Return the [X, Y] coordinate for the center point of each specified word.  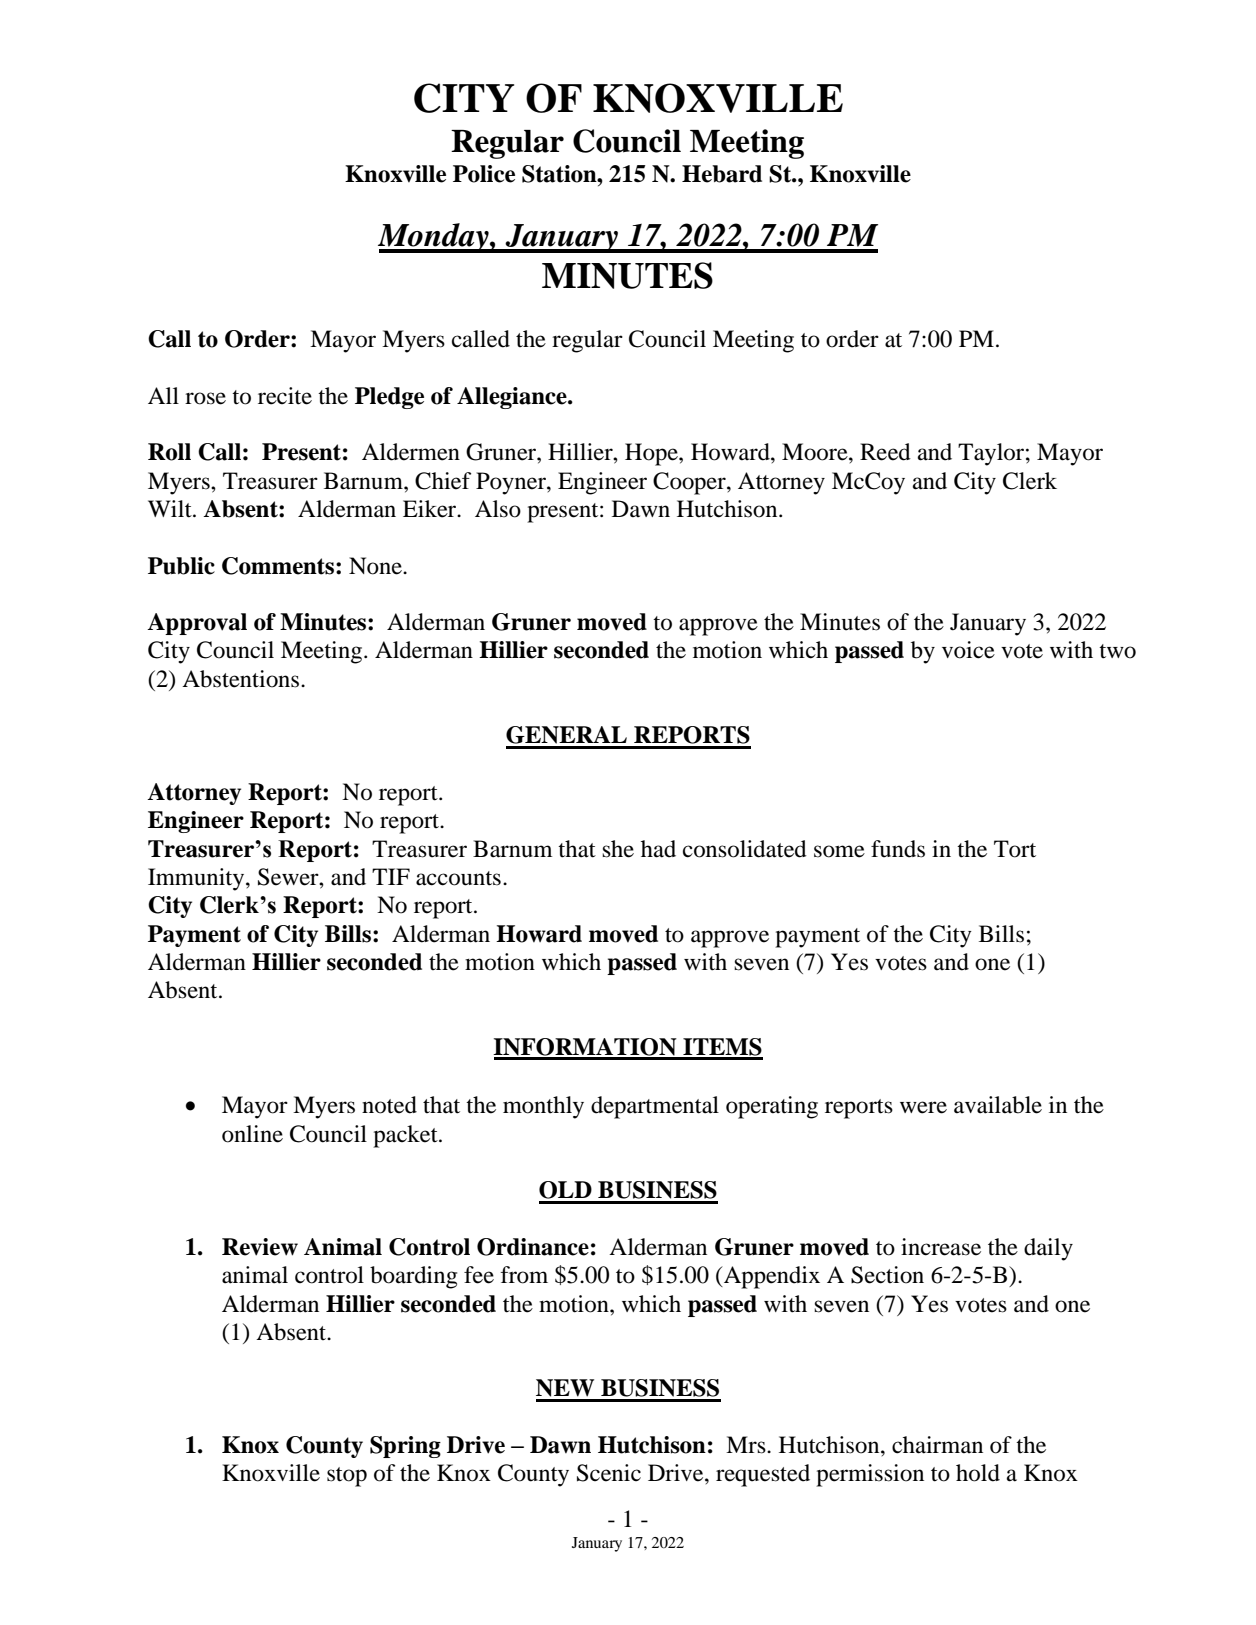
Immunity [197, 879]
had [658, 849]
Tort [1015, 849]
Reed [885, 452]
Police [484, 174]
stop [347, 1477]
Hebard [722, 174]
